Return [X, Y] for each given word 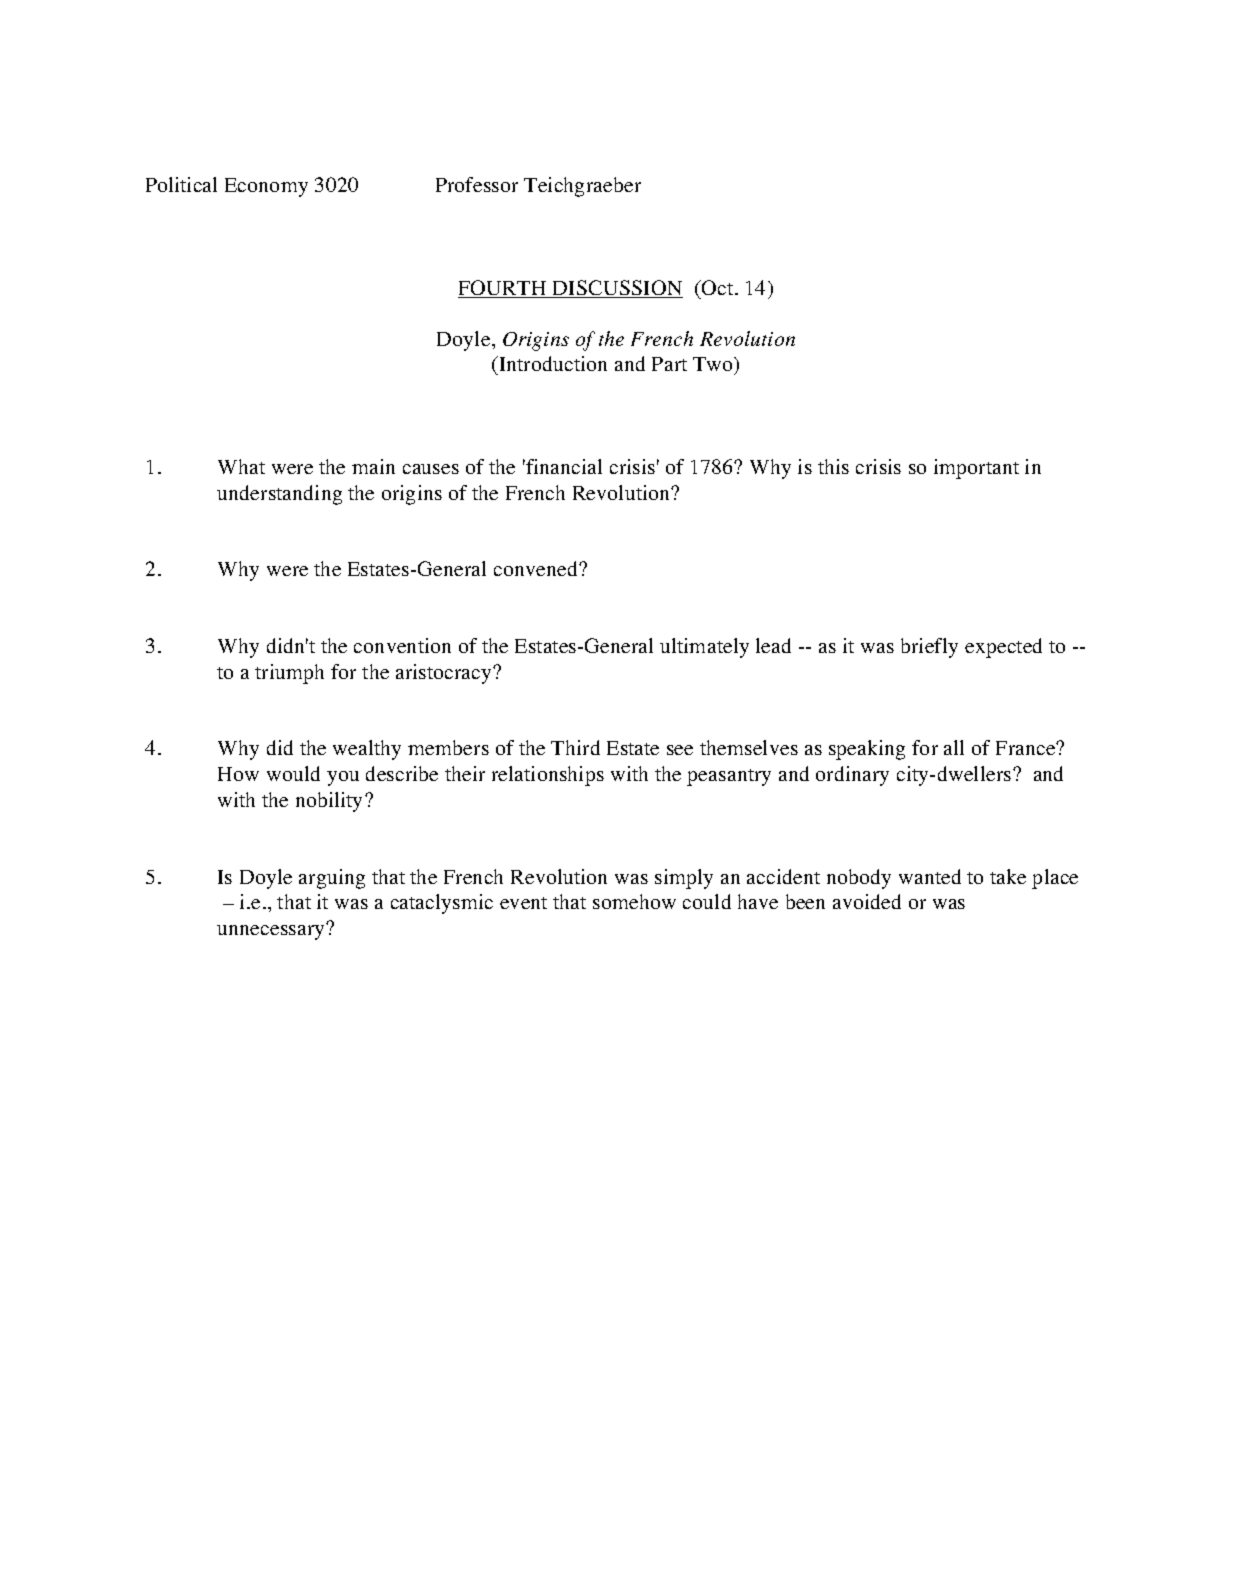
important [976, 469]
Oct [718, 287]
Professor [477, 184]
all [954, 747]
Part [669, 364]
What [241, 466]
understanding [279, 495]
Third [575, 747]
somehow [634, 901]
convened [537, 568]
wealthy [367, 750]
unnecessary [272, 931]
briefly [929, 648]
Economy [266, 187]
